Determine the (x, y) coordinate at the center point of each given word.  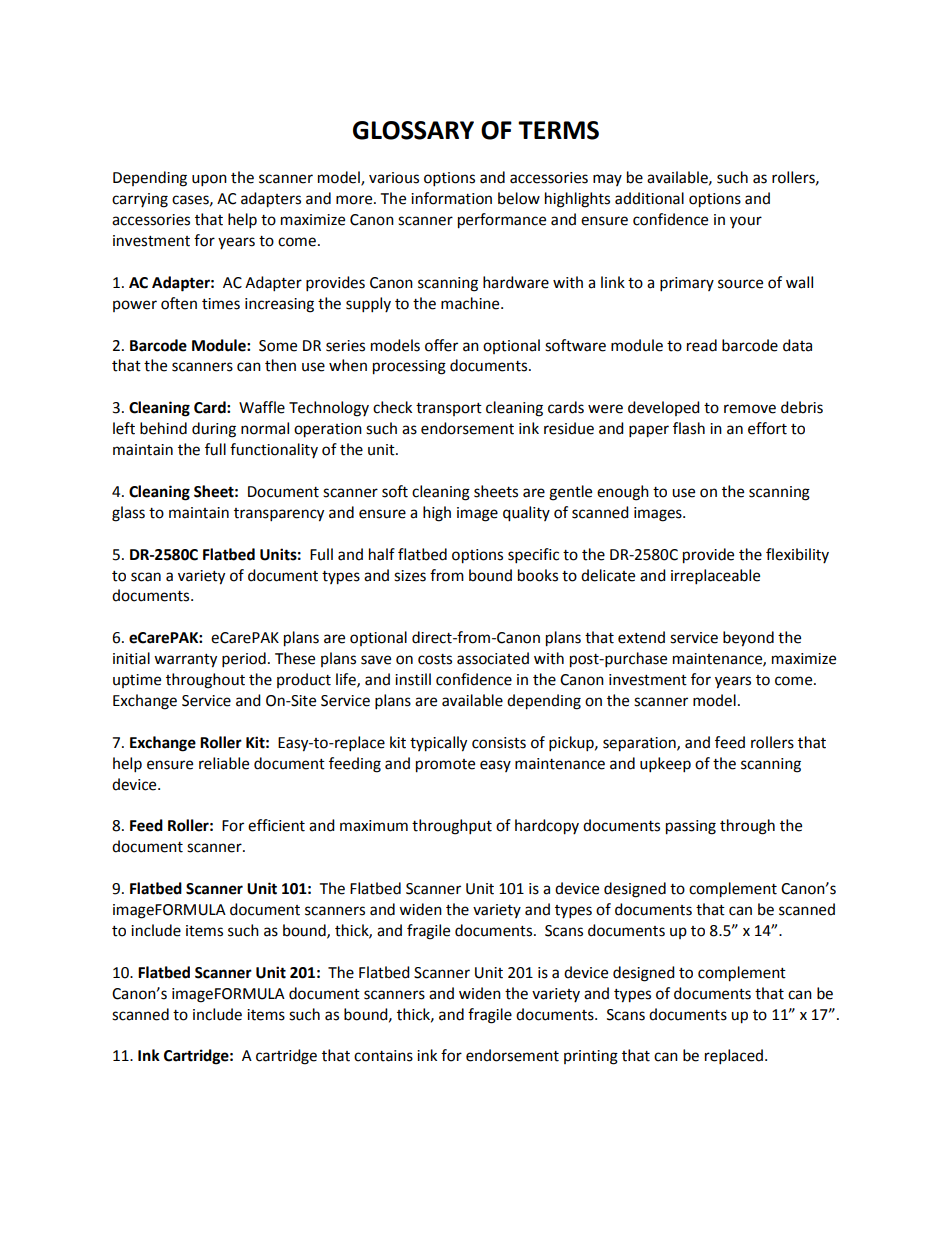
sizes (410, 576)
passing (691, 827)
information (451, 198)
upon (209, 180)
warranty (185, 661)
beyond (748, 639)
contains (383, 1056)
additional (649, 198)
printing (591, 1057)
